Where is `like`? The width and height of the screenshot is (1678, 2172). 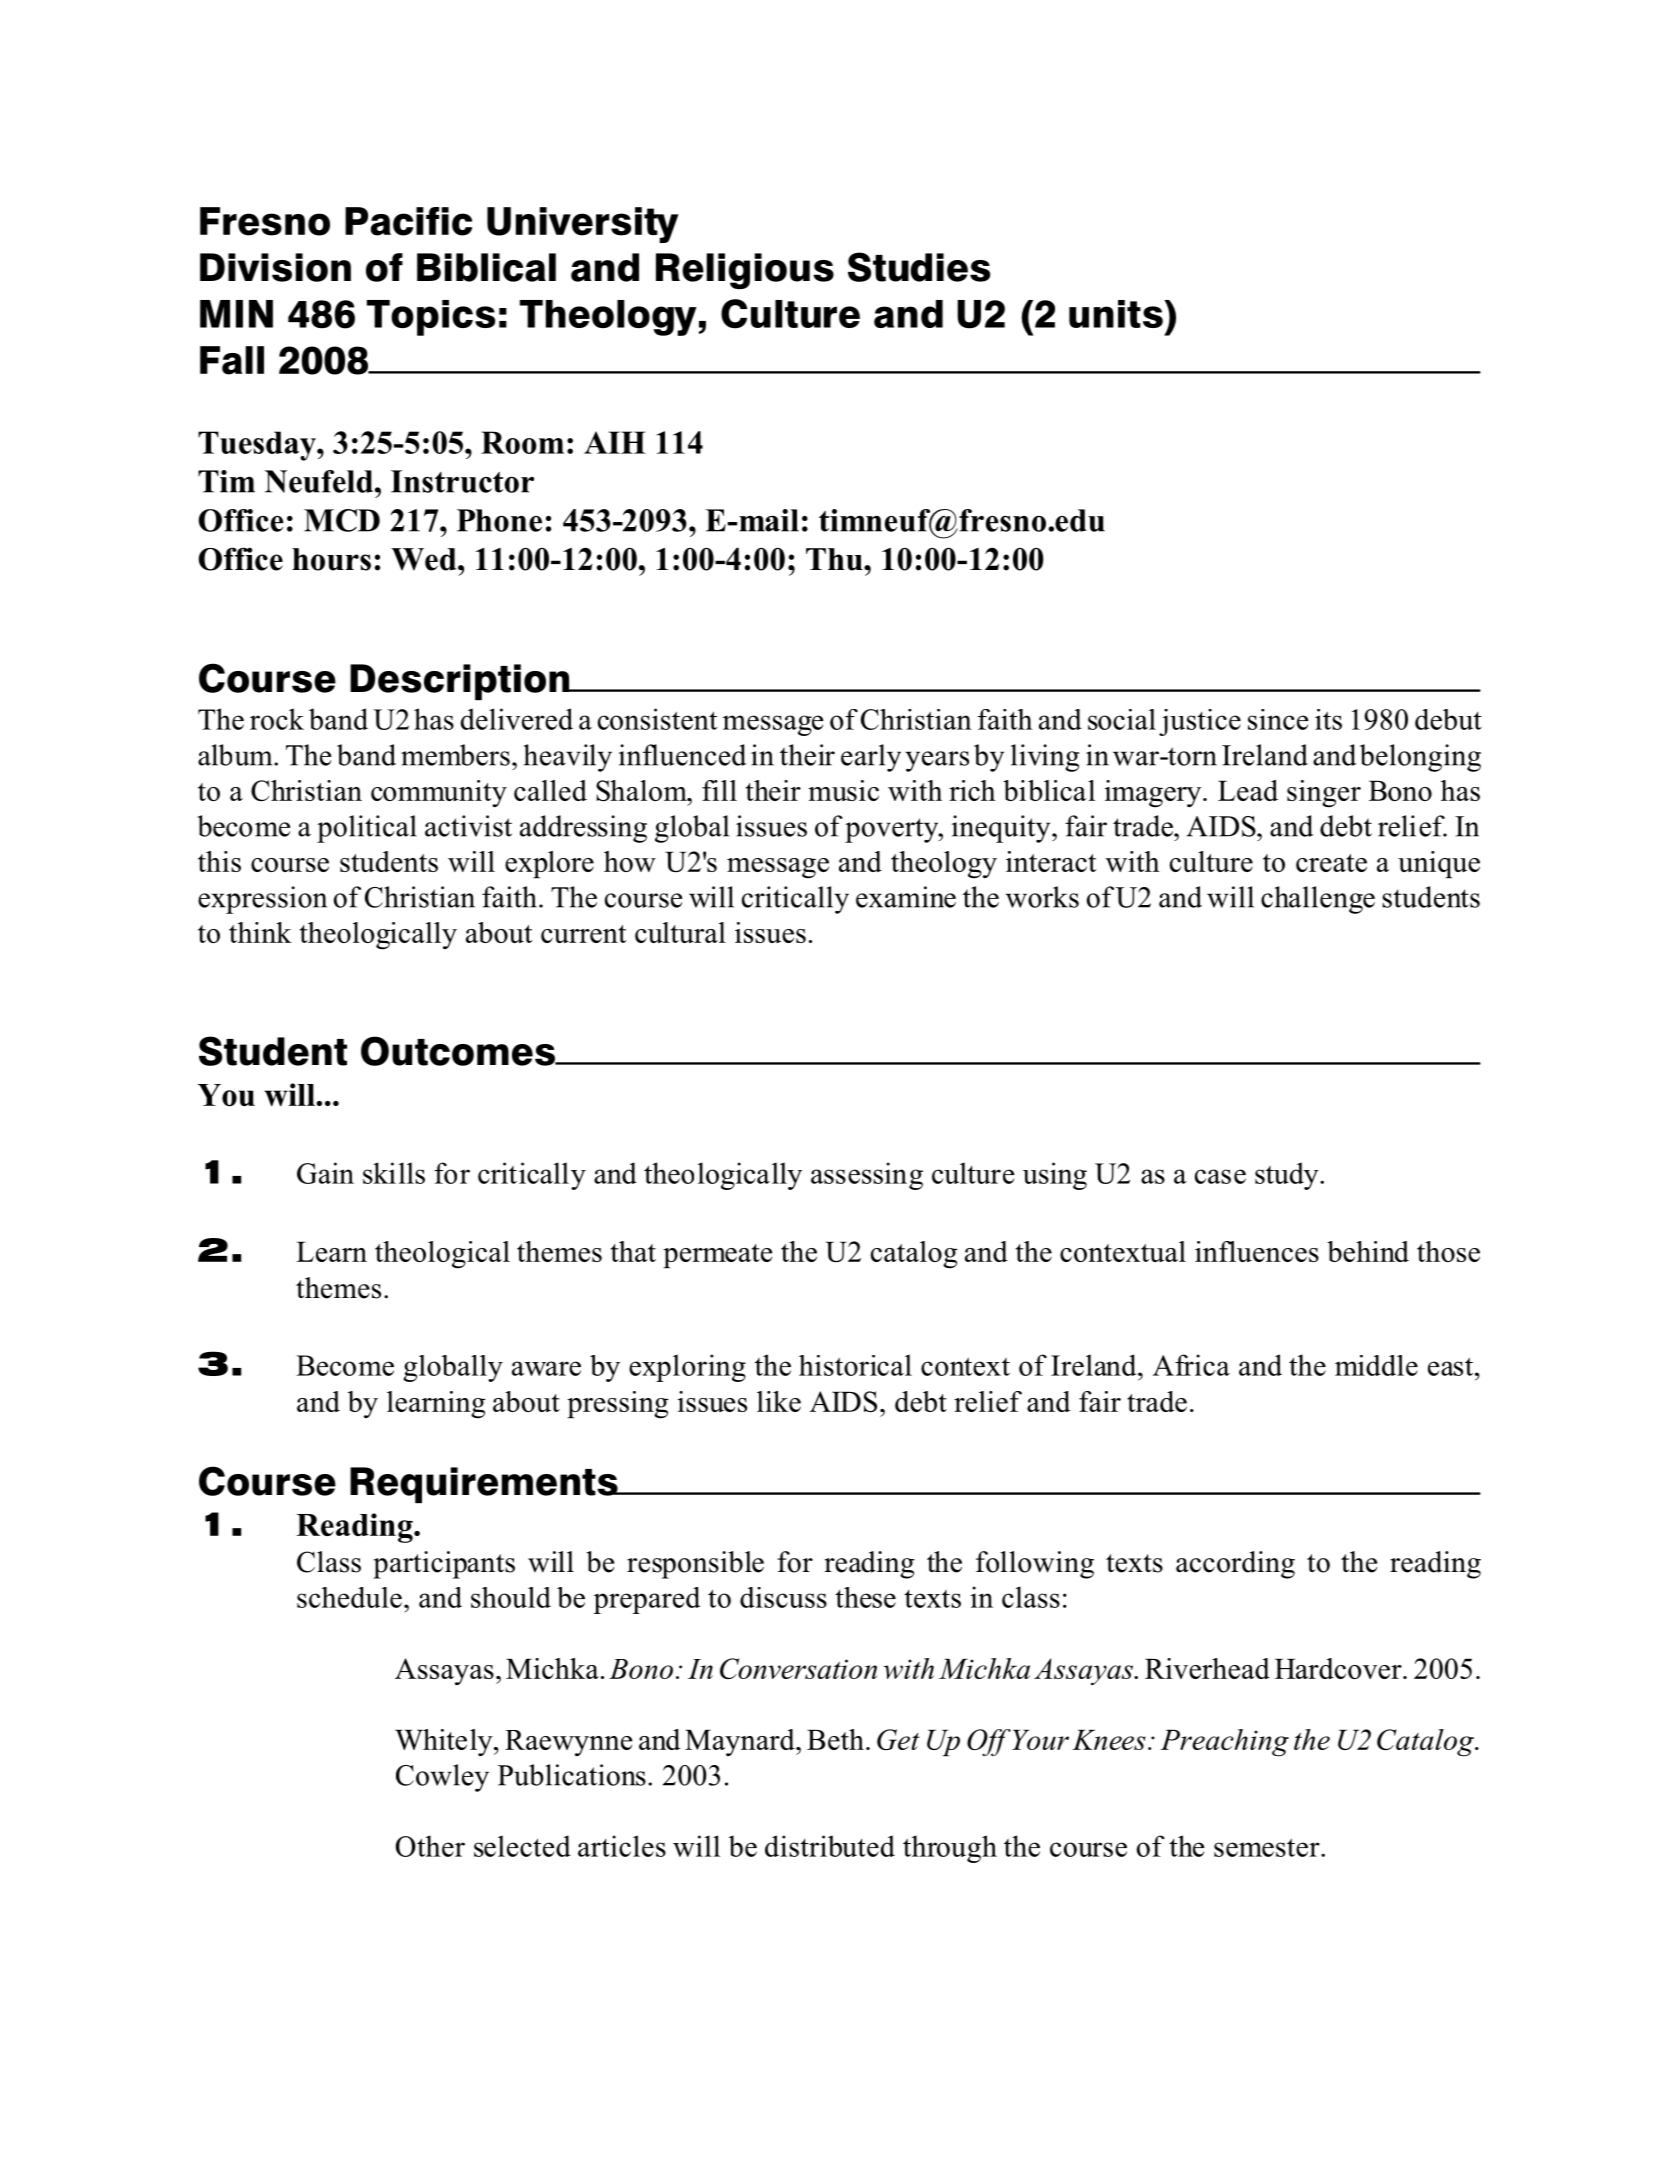
like is located at coordinates (779, 1401).
